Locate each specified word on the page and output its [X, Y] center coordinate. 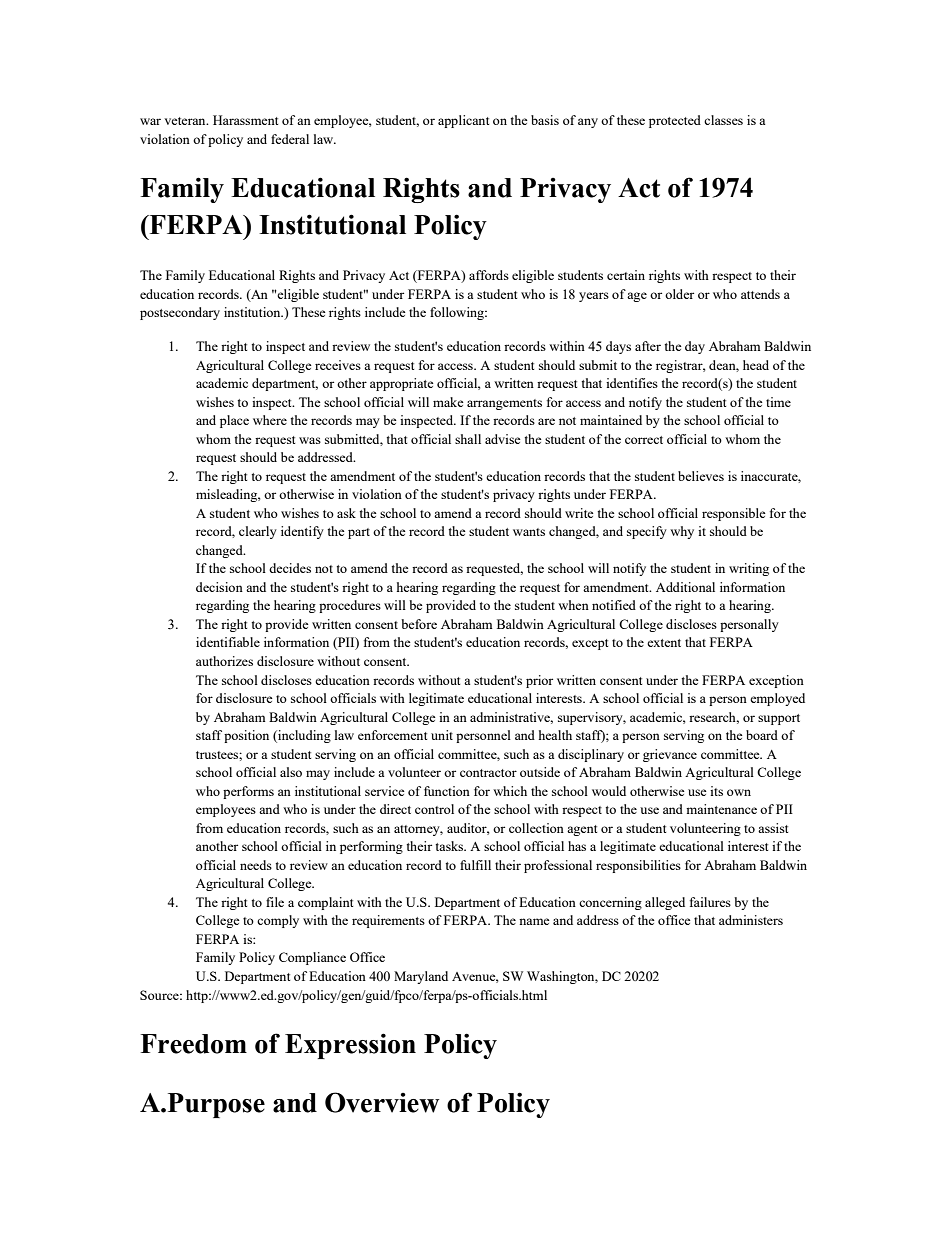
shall [468, 439]
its [716, 791]
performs [248, 792]
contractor [488, 773]
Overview [382, 1102]
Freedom [193, 1044]
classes [723, 120]
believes [701, 476]
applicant [463, 121]
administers [751, 920]
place [234, 421]
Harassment [245, 120]
